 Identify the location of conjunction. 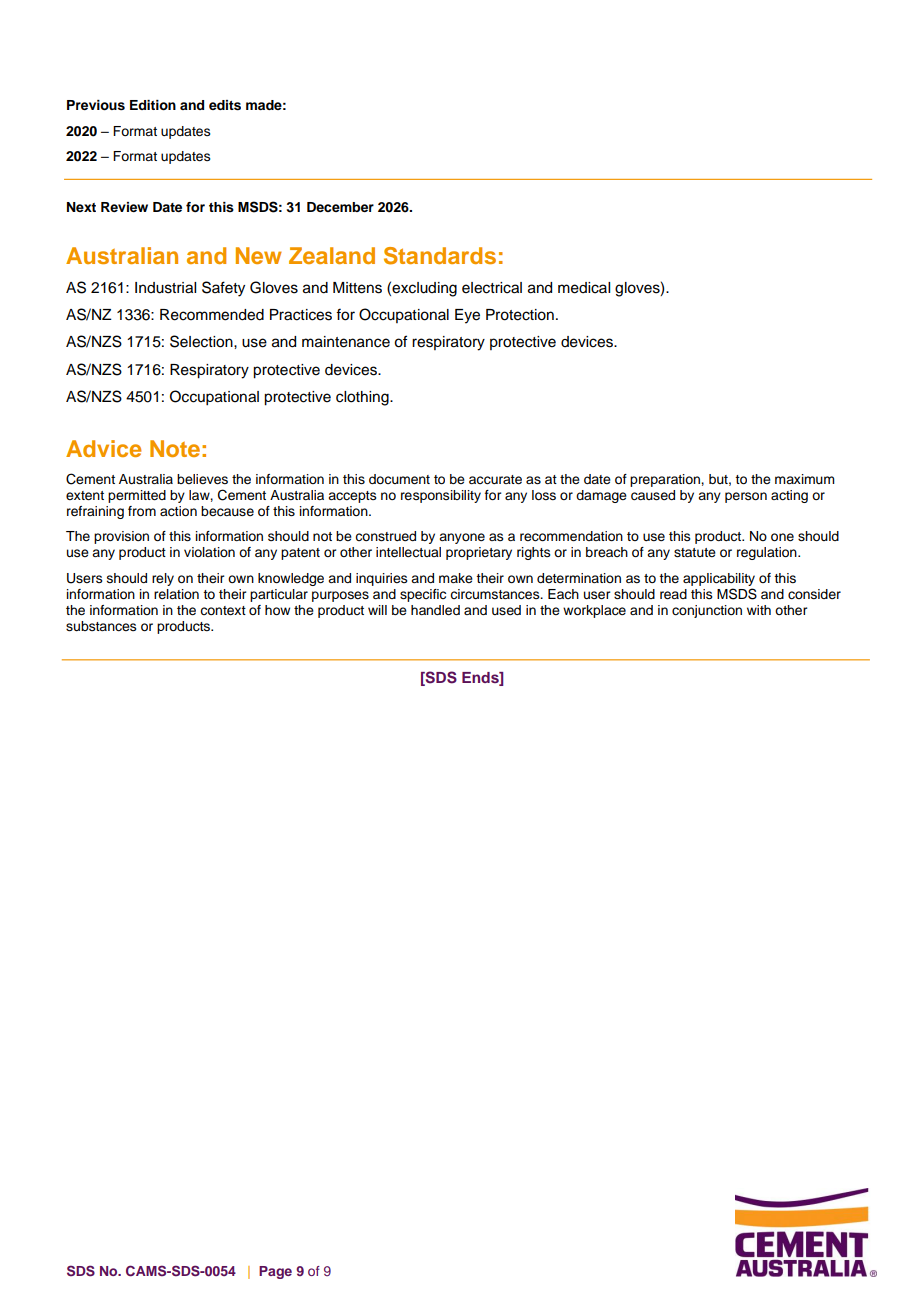
(707, 611).
